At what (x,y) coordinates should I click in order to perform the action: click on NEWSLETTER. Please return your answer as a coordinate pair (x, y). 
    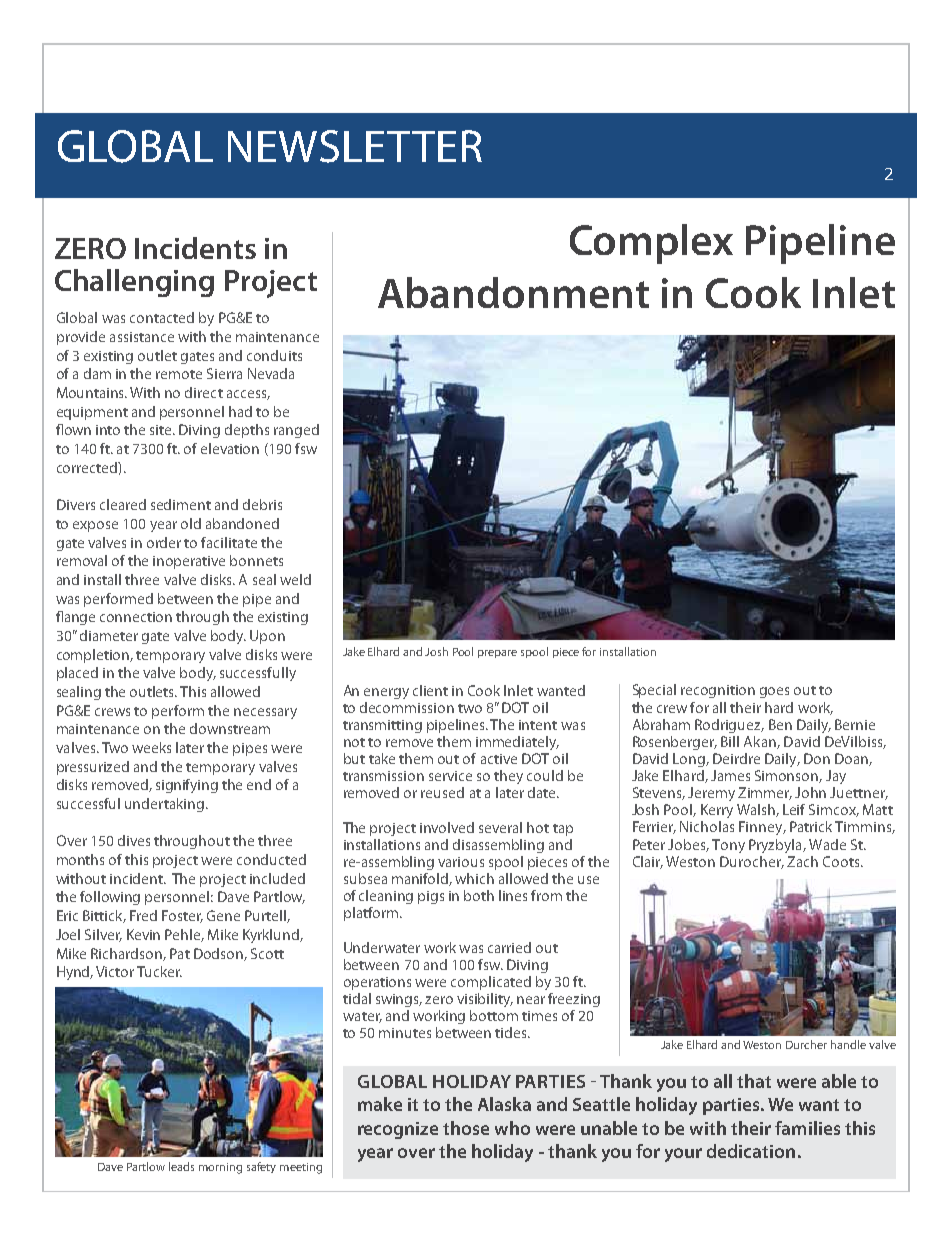
    Looking at the image, I should click on (355, 146).
